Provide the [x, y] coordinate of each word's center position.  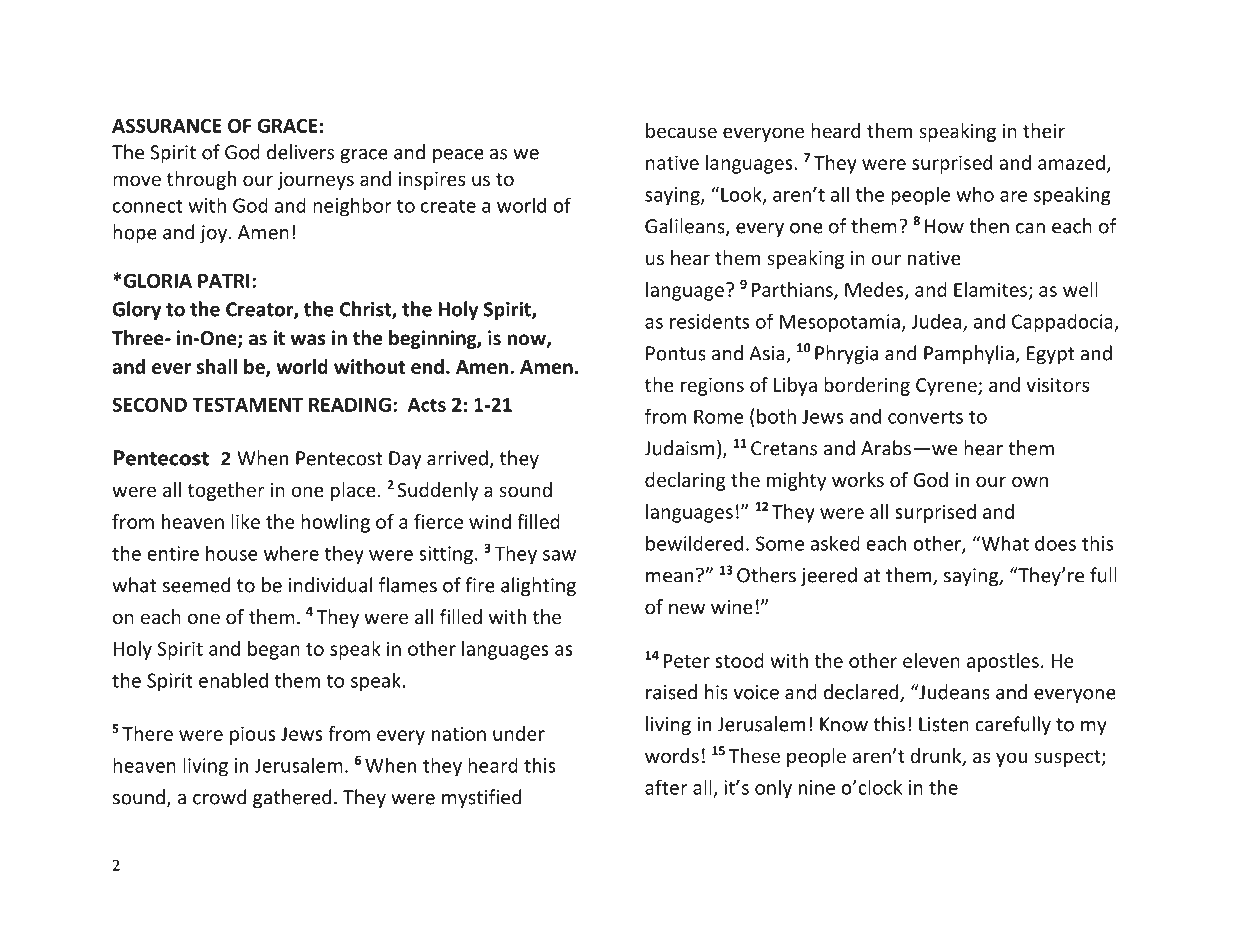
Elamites [990, 289]
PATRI [224, 281]
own [1030, 481]
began [274, 650]
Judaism [679, 448]
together [226, 491]
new [687, 608]
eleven [931, 660]
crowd [219, 797]
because [681, 130]
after [666, 787]
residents [709, 321]
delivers [300, 152]
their [1044, 130]
